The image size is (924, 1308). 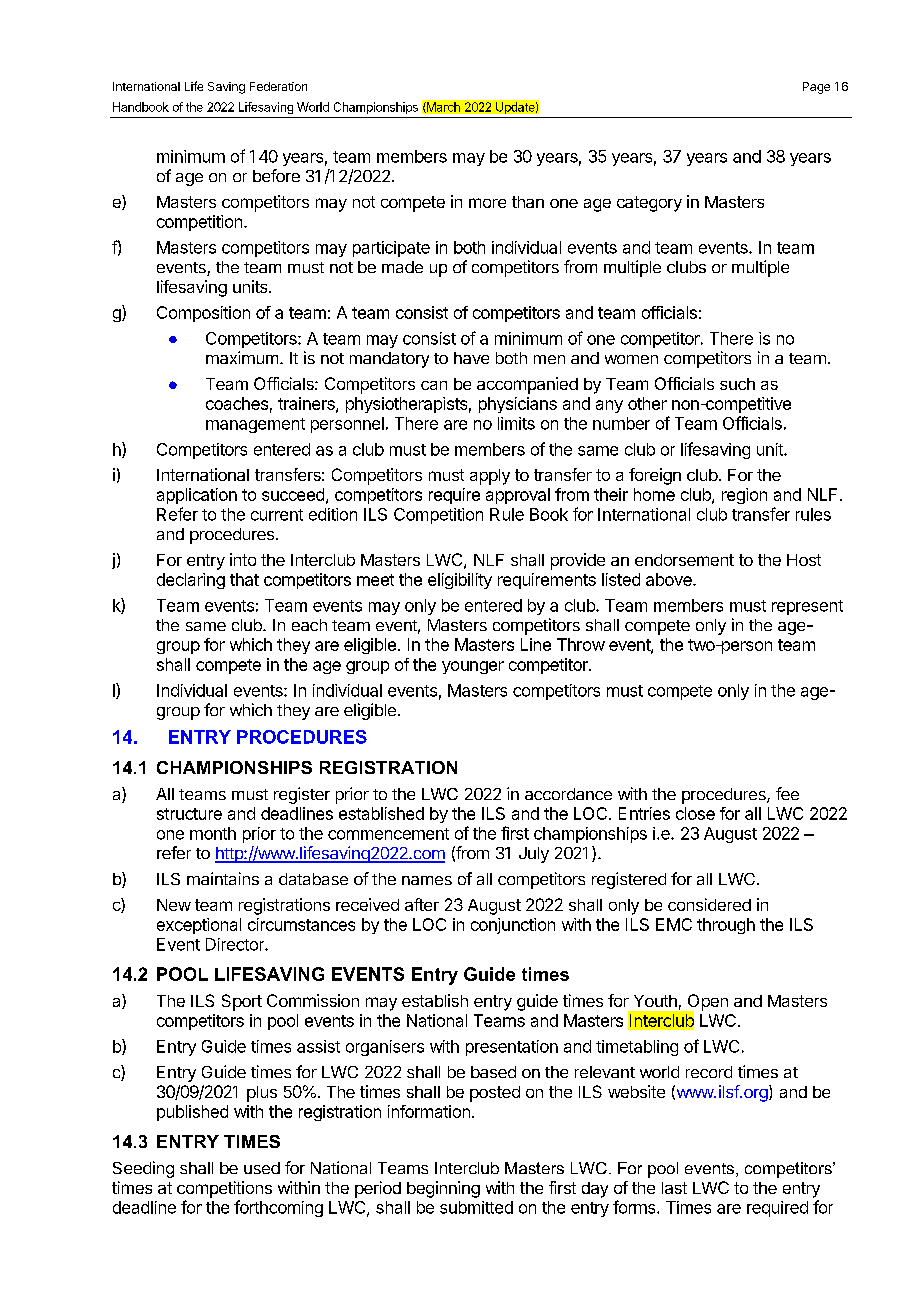 What do you see at coordinates (262, 1168) in the screenshot?
I see `used` at bounding box center [262, 1168].
